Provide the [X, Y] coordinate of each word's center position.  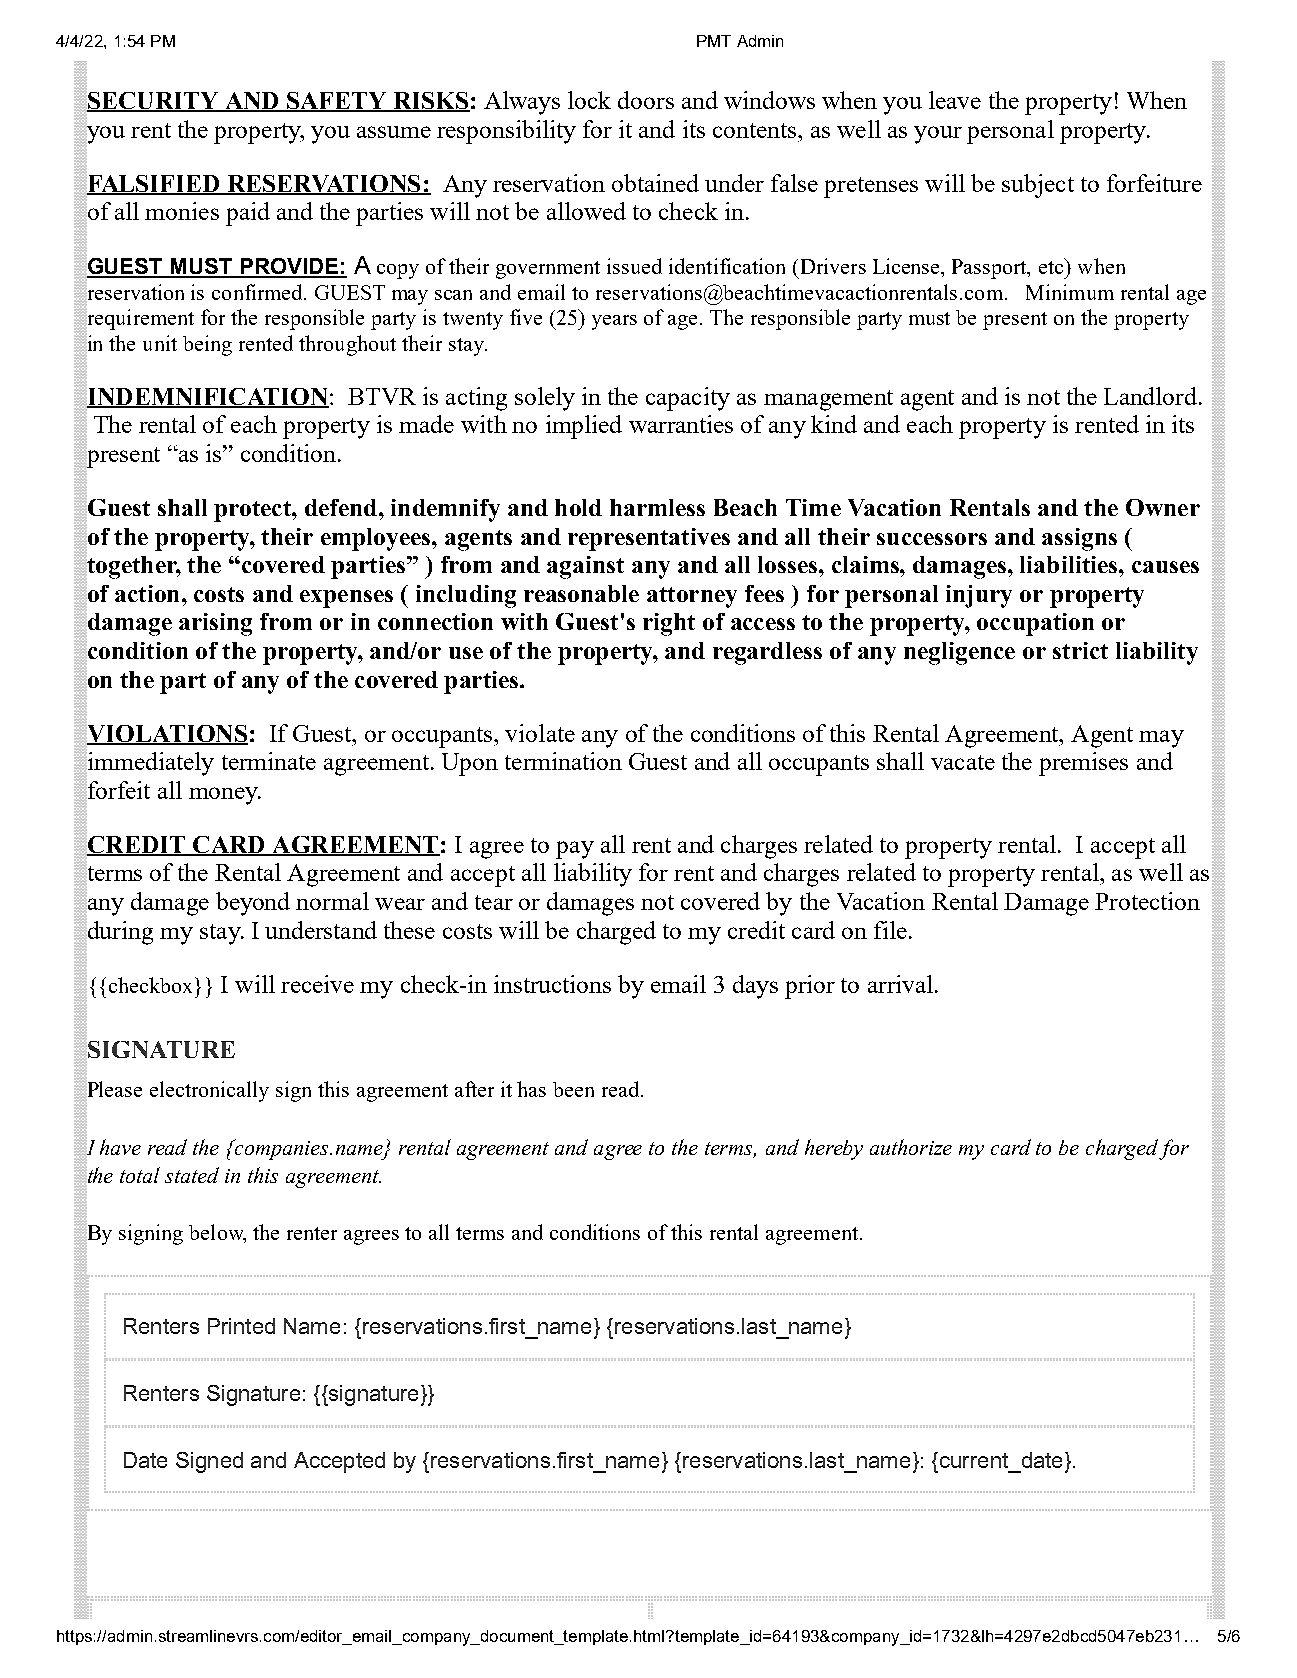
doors [646, 100]
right [669, 624]
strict [1080, 650]
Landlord [1150, 396]
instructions [552, 984]
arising [215, 624]
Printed [241, 1326]
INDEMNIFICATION [208, 397]
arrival [900, 984]
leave [955, 100]
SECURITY [153, 102]
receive [317, 984]
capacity [688, 399]
